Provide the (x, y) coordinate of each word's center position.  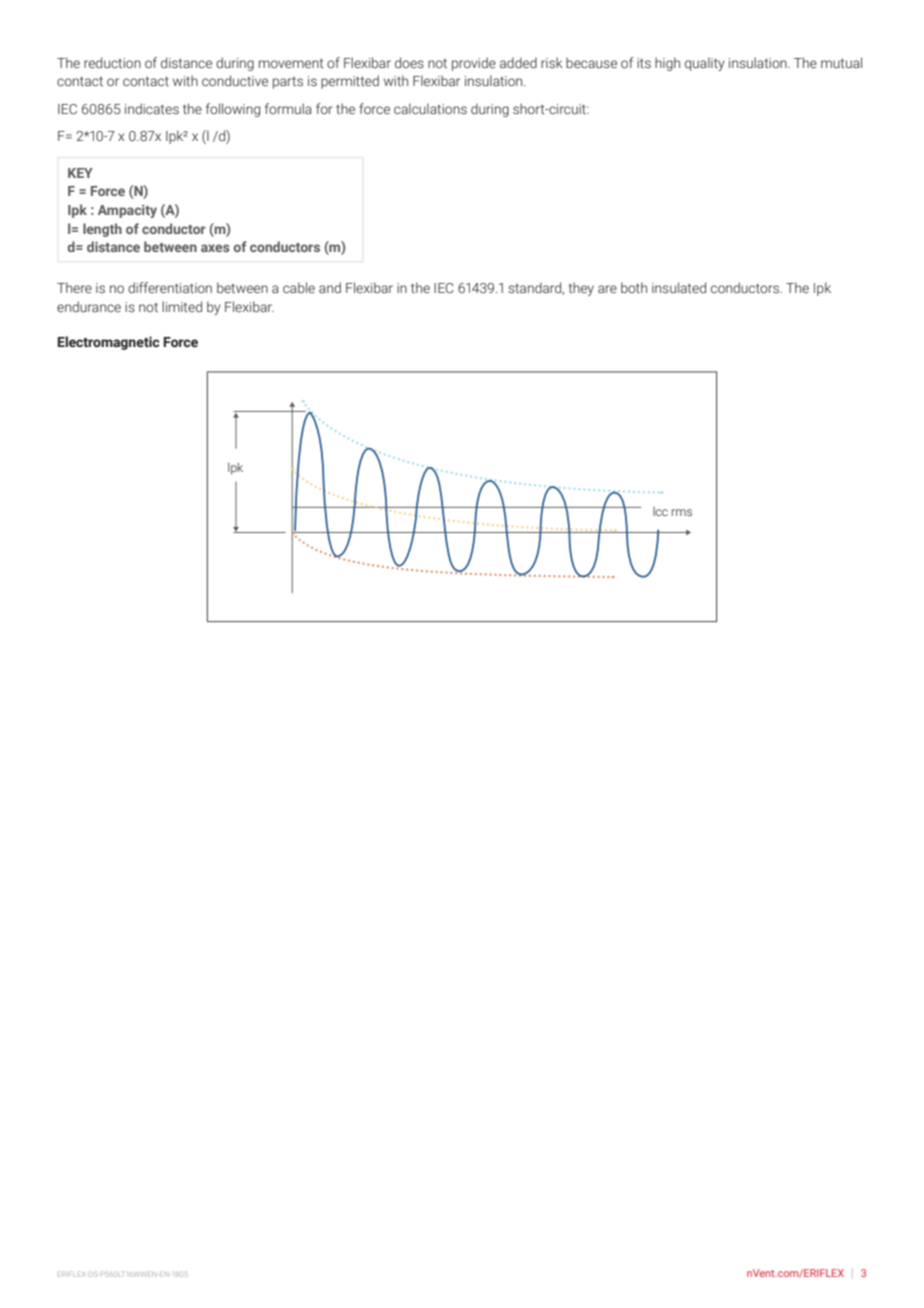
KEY (80, 173)
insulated (679, 288)
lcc (660, 511)
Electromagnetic (108, 343)
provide (474, 64)
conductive (235, 80)
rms (682, 512)
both (634, 287)
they (581, 289)
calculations (430, 108)
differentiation (170, 287)
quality (705, 64)
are (607, 289)
